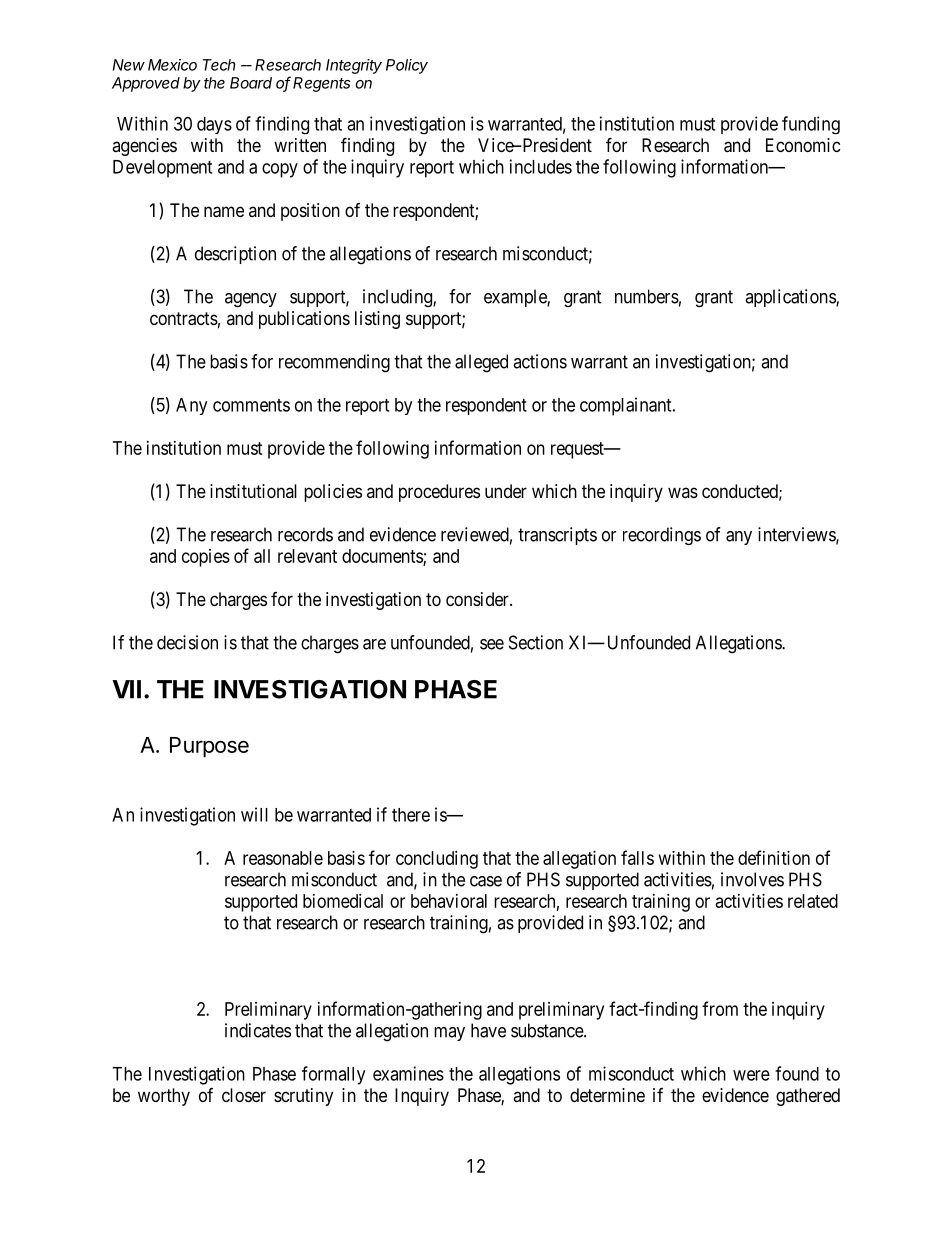  What do you see at coordinates (791, 298) in the image?
I see `applications` at bounding box center [791, 298].
